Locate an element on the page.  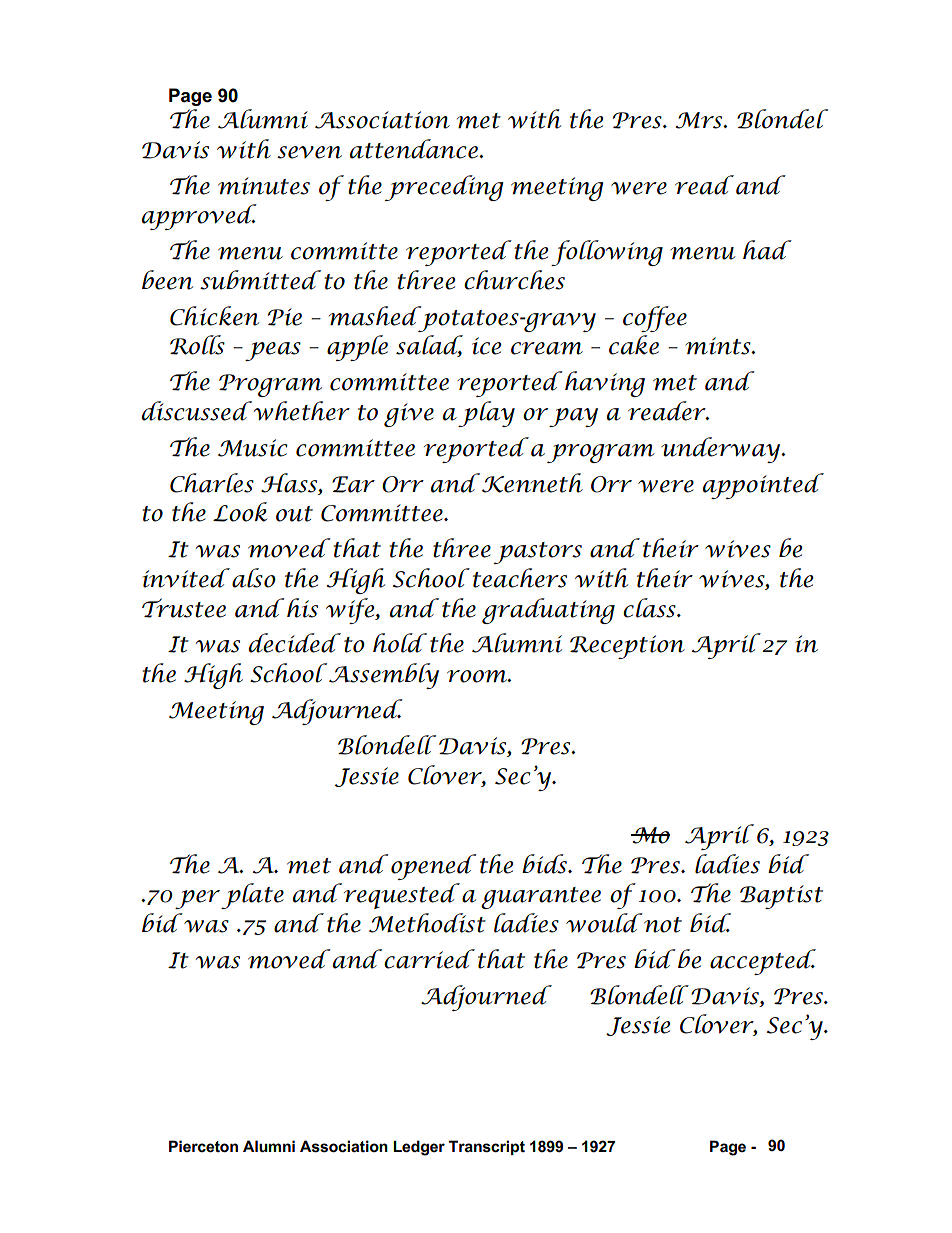
Ledger is located at coordinates (419, 1148).
